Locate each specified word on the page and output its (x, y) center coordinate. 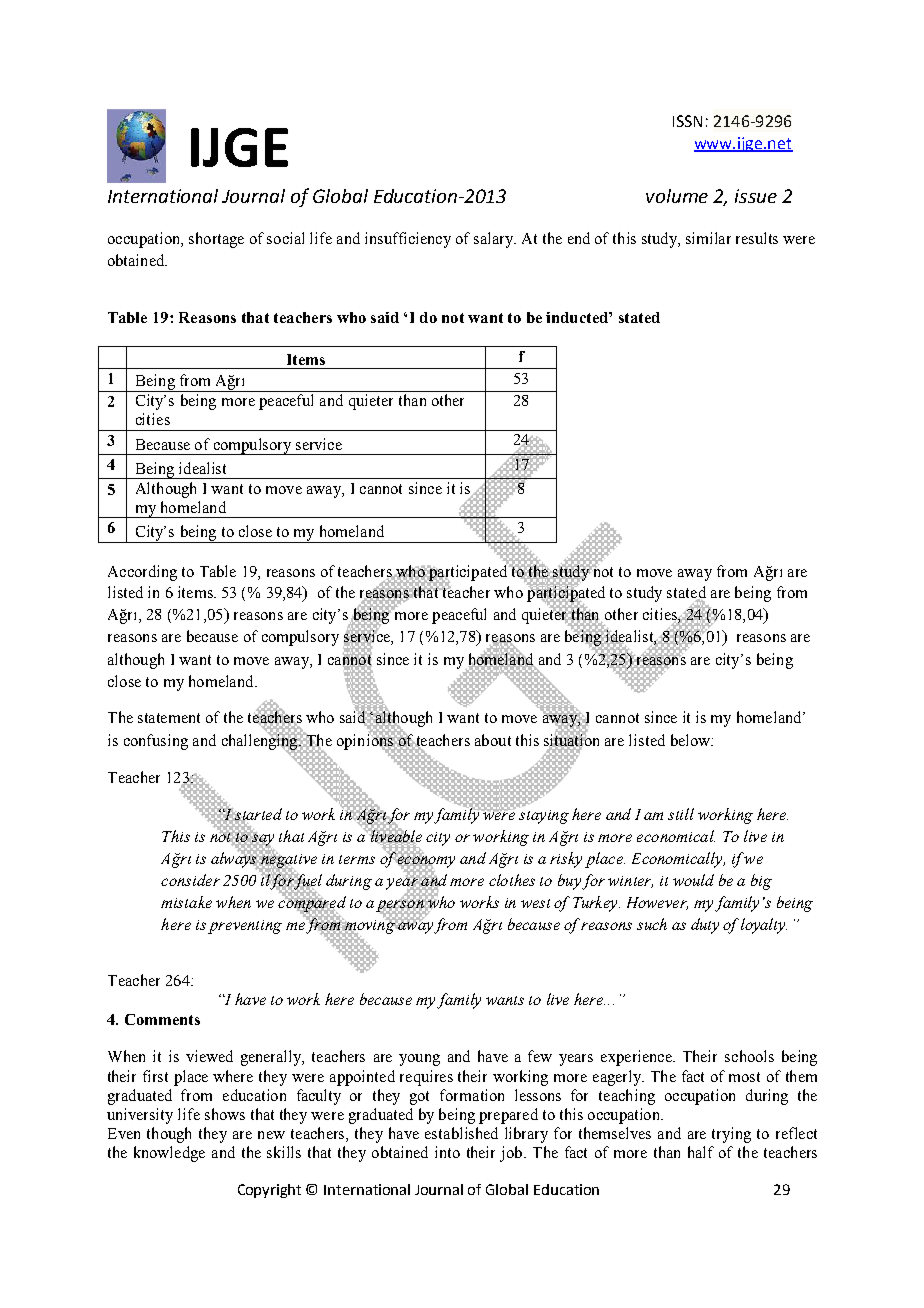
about (493, 740)
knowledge (169, 1154)
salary (495, 240)
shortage (216, 240)
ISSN (687, 121)
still (681, 814)
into (447, 1152)
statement (169, 718)
